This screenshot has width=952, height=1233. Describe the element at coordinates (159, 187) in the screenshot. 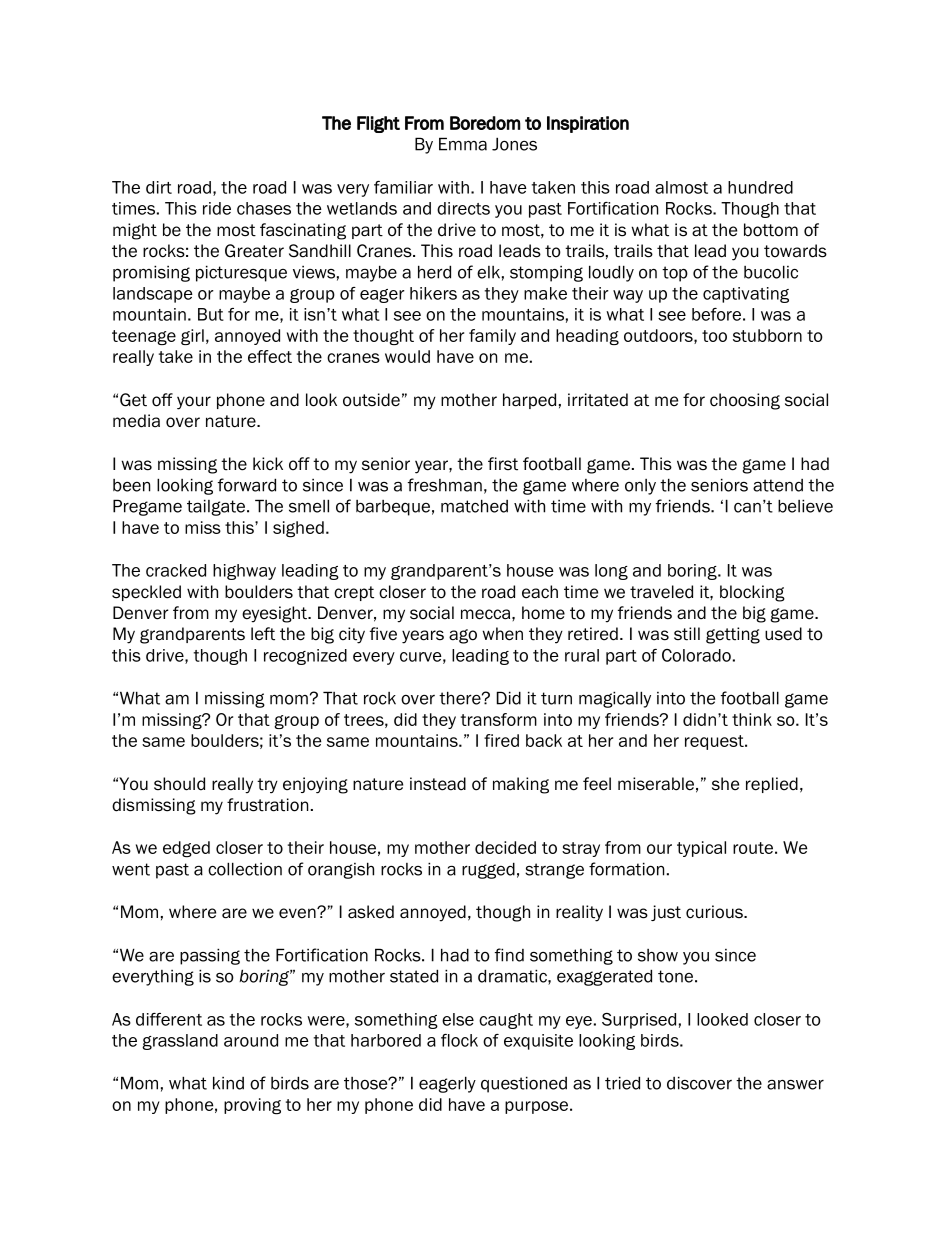

I see `dirt` at that location.
